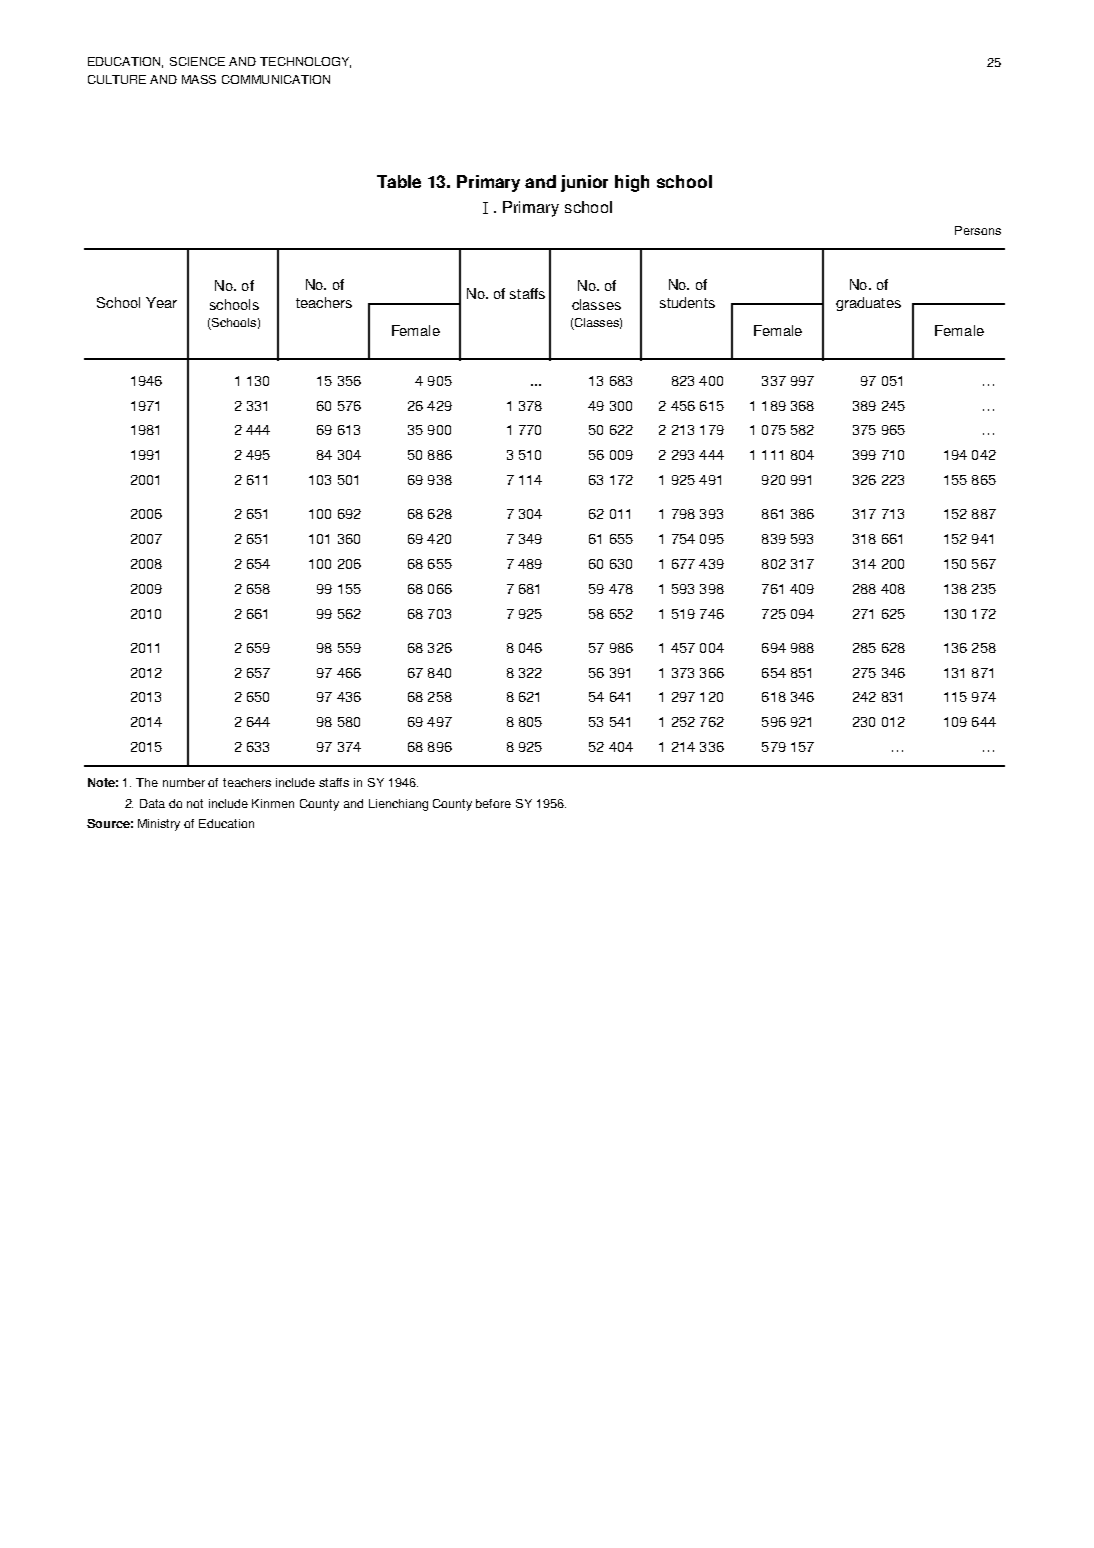  Describe the element at coordinates (199, 79) in the image. I see `MASS` at that location.
